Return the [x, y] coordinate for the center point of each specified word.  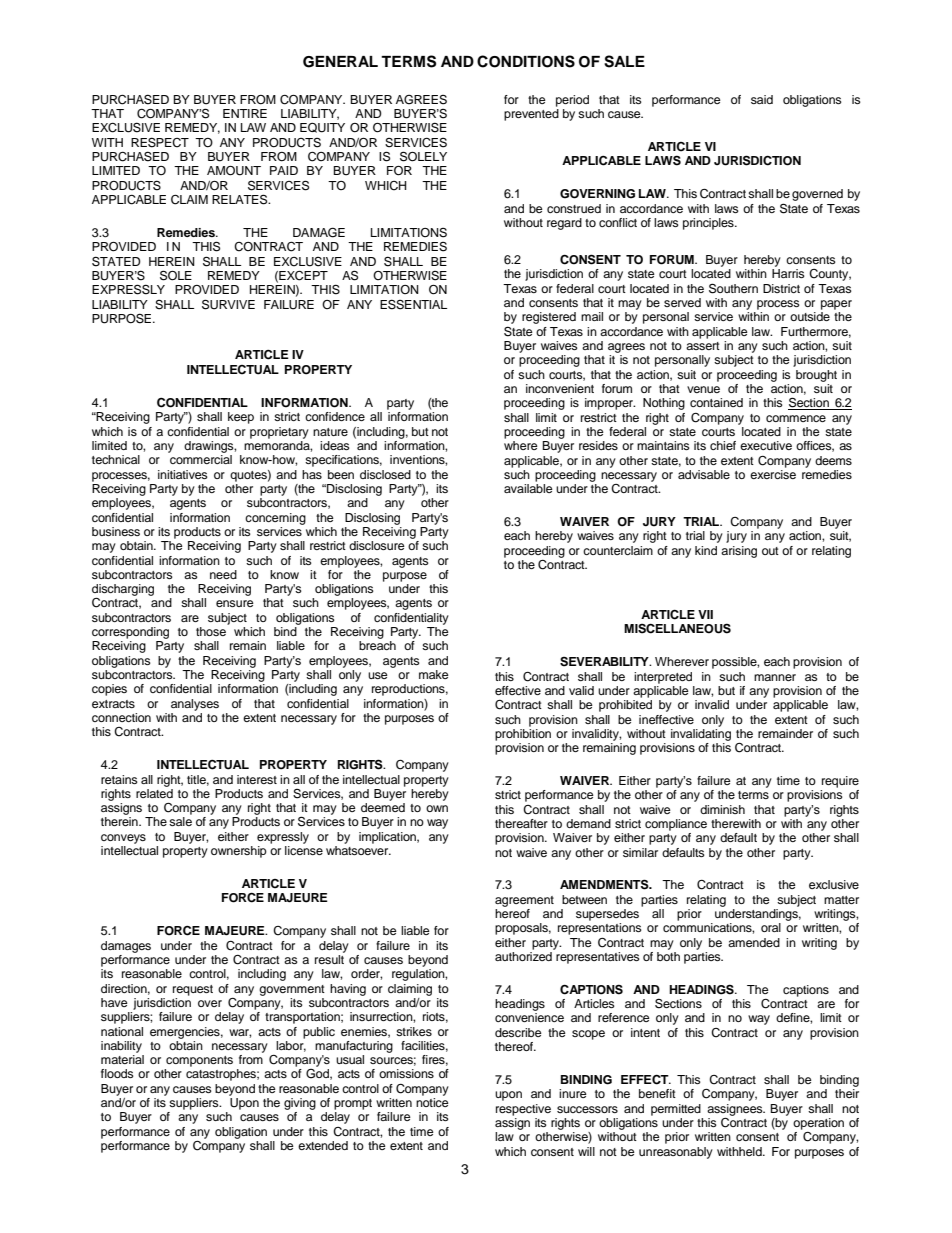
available [528, 488]
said [762, 99]
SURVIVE [228, 304]
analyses [195, 705]
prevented [531, 115]
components [199, 1061]
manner [775, 677]
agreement [524, 901]
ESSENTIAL [413, 304]
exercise [773, 474]
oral [771, 927]
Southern [733, 288]
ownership [239, 852]
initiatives [183, 474]
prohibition [523, 733]
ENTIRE [245, 113]
